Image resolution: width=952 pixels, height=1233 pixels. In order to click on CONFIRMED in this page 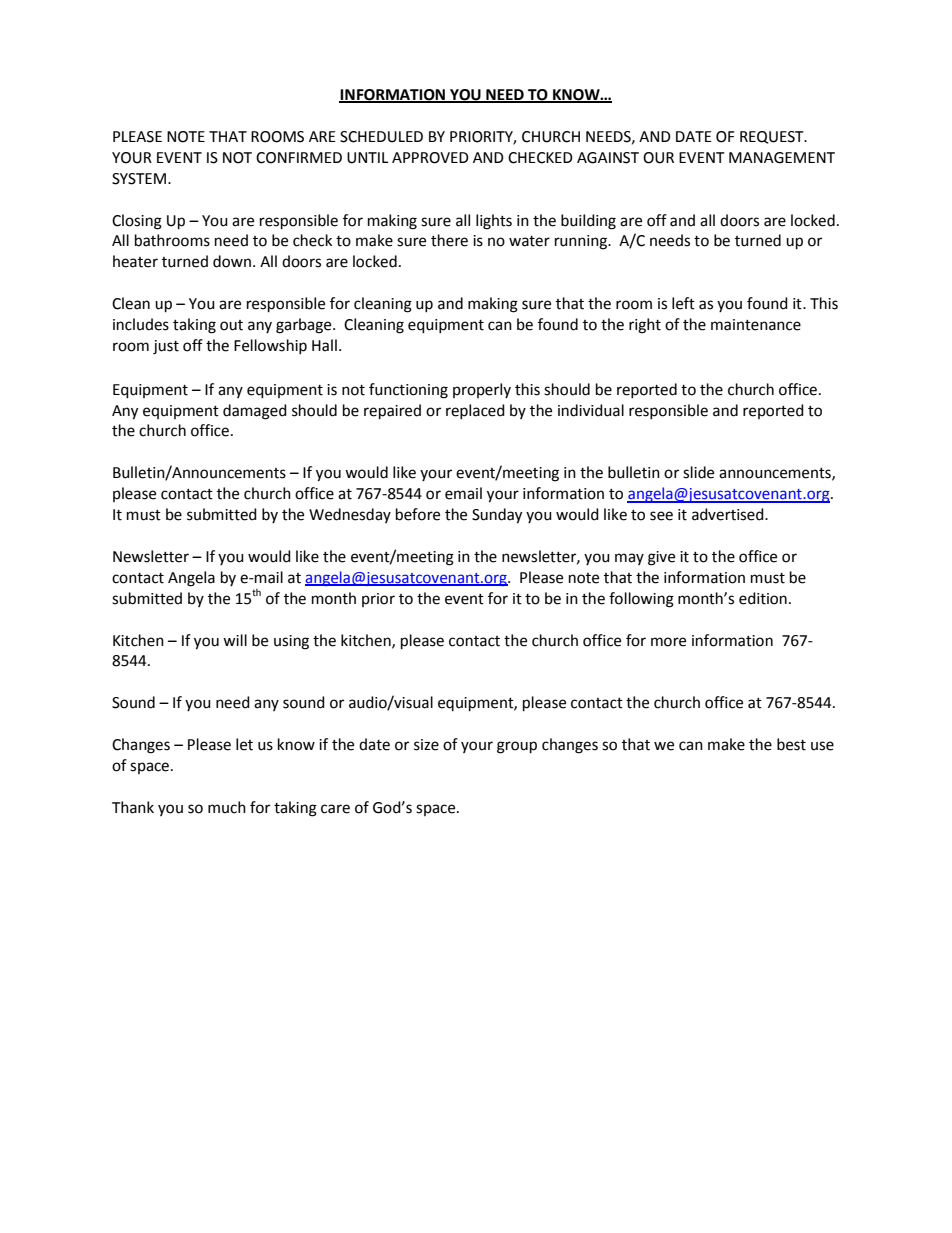, I will do `click(299, 158)`.
